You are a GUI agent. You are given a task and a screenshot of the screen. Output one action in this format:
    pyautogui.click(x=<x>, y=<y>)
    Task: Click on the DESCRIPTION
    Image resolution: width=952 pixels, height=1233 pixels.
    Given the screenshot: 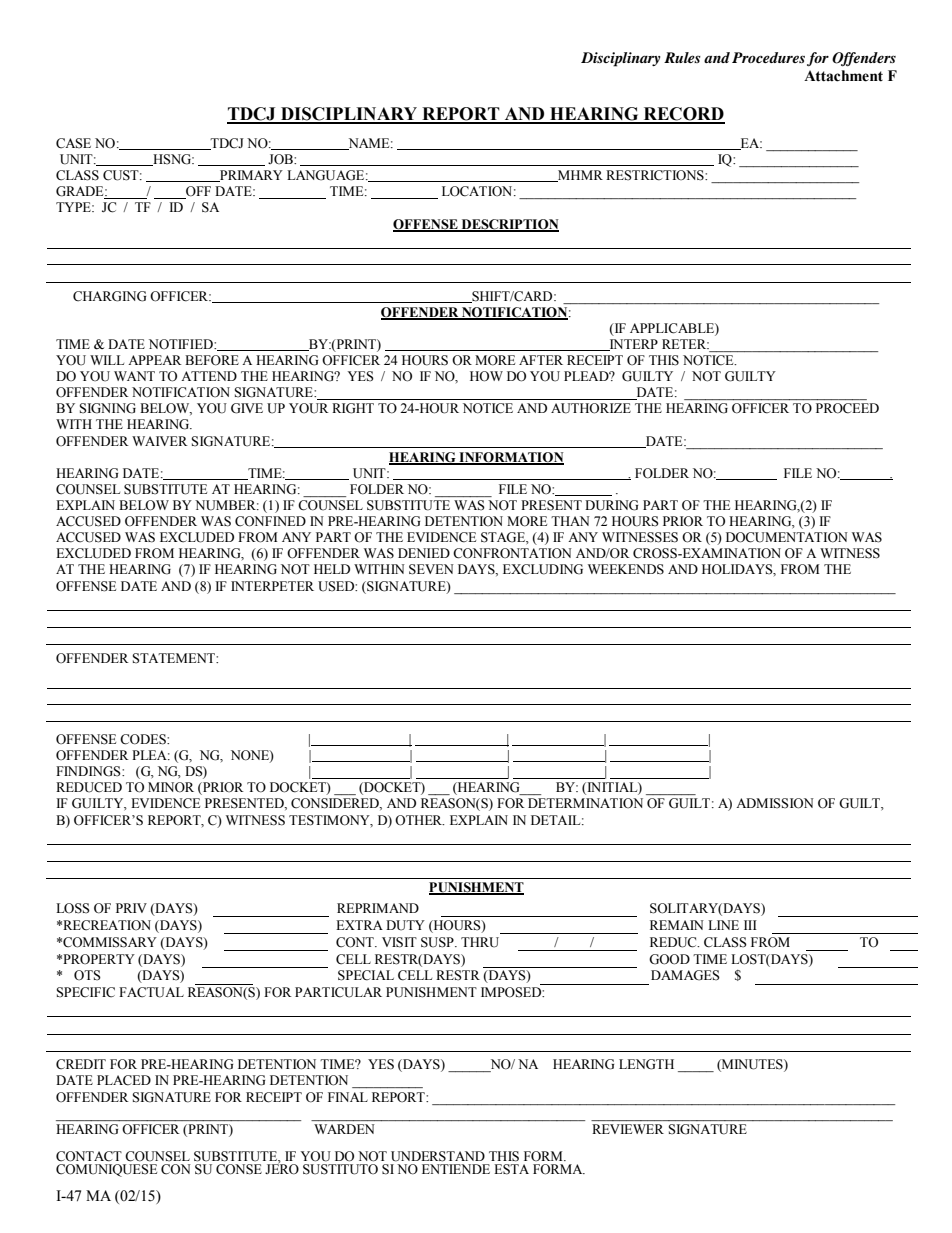 What is the action you would take?
    pyautogui.click(x=509, y=225)
